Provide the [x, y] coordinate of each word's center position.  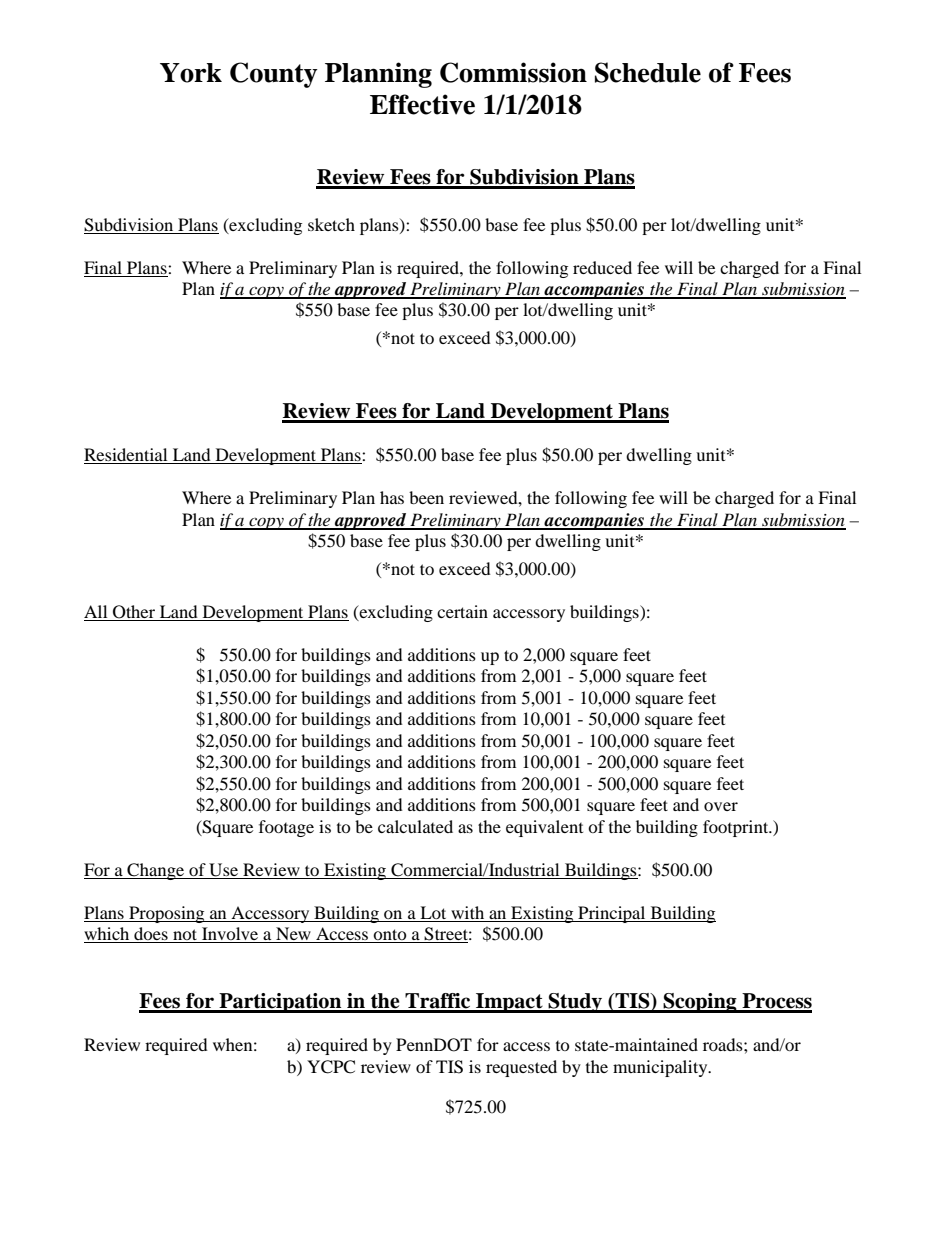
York [191, 73]
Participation [280, 1003]
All [95, 611]
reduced [602, 267]
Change [156, 871]
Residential [127, 456]
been [426, 497]
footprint [737, 828]
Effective [422, 104]
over [721, 806]
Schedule [648, 72]
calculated [415, 826]
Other [134, 613]
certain [462, 611]
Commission [513, 72]
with [467, 912]
